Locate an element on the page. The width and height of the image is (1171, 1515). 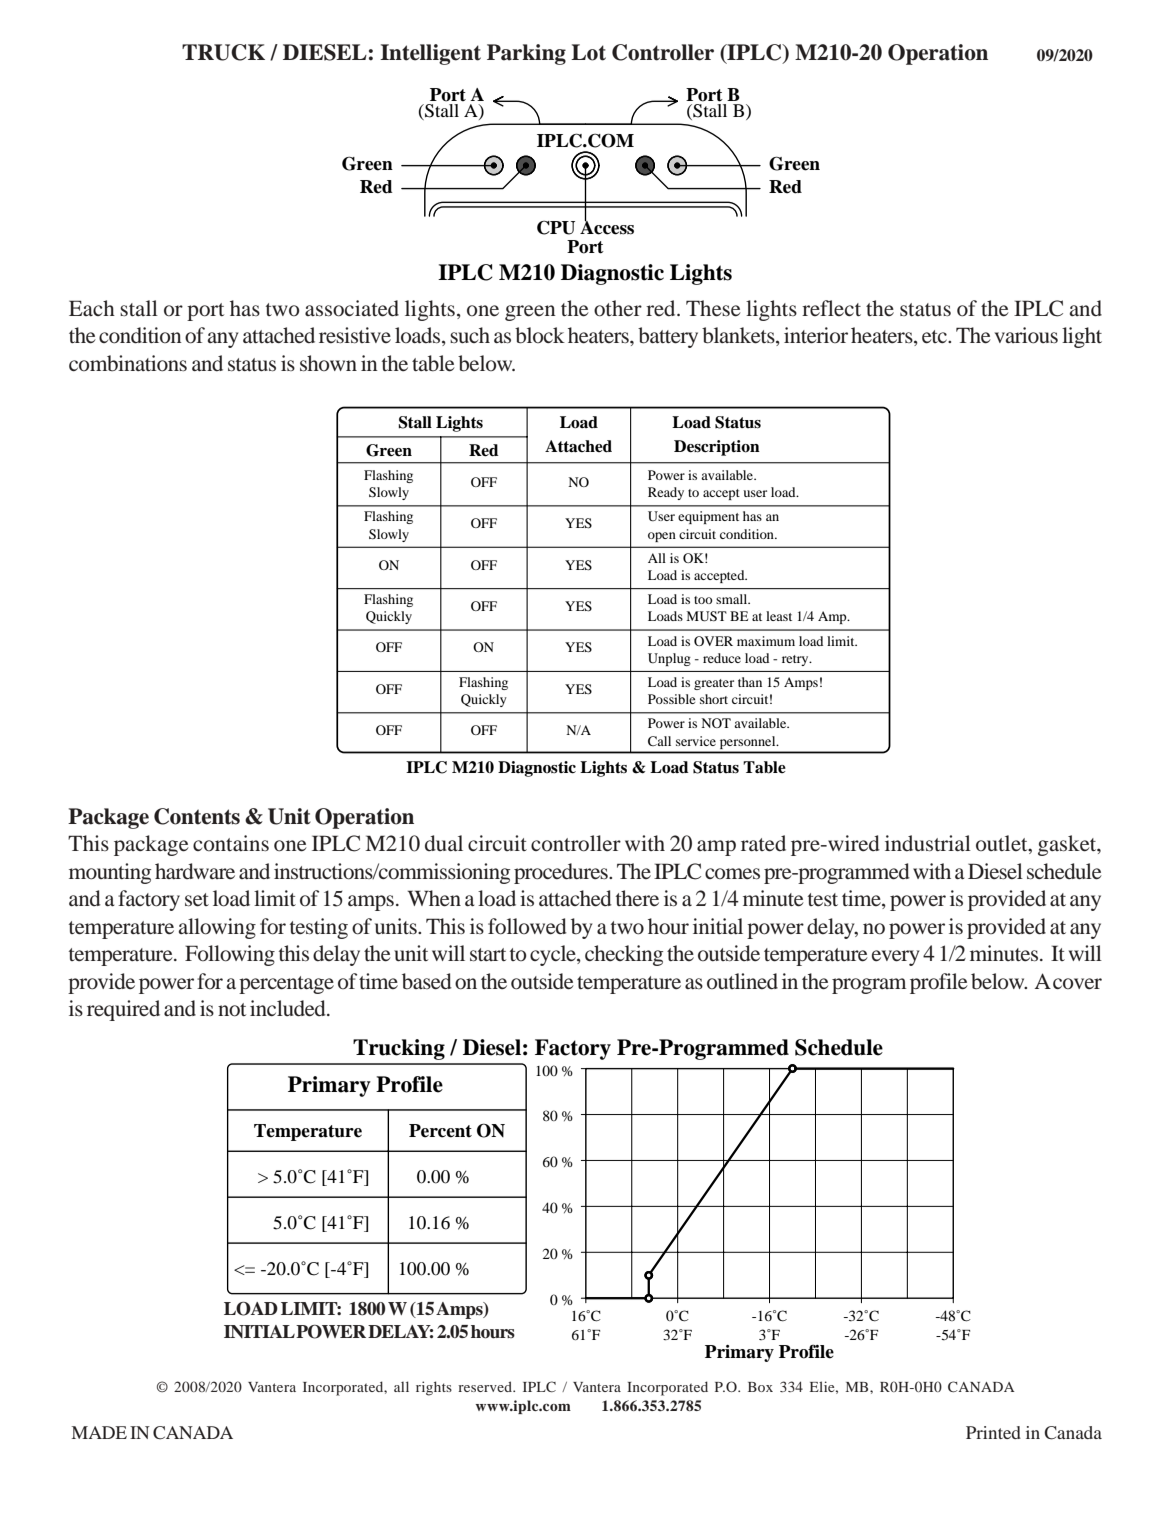
least is located at coordinates (779, 616).
